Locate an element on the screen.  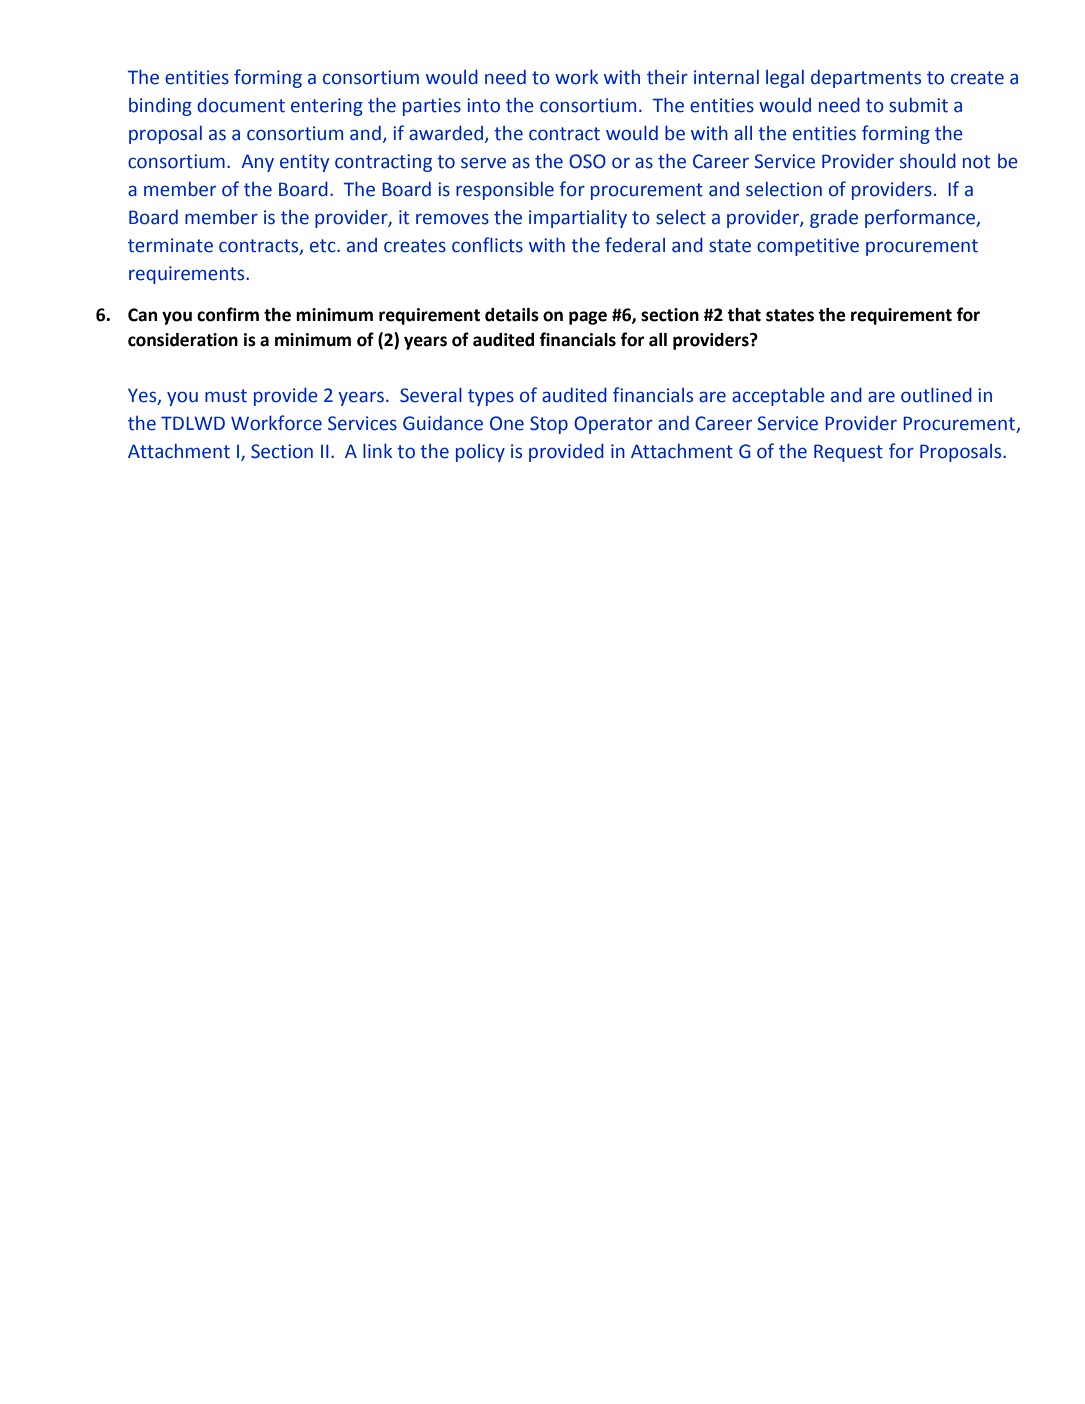
into is located at coordinates (483, 105).
